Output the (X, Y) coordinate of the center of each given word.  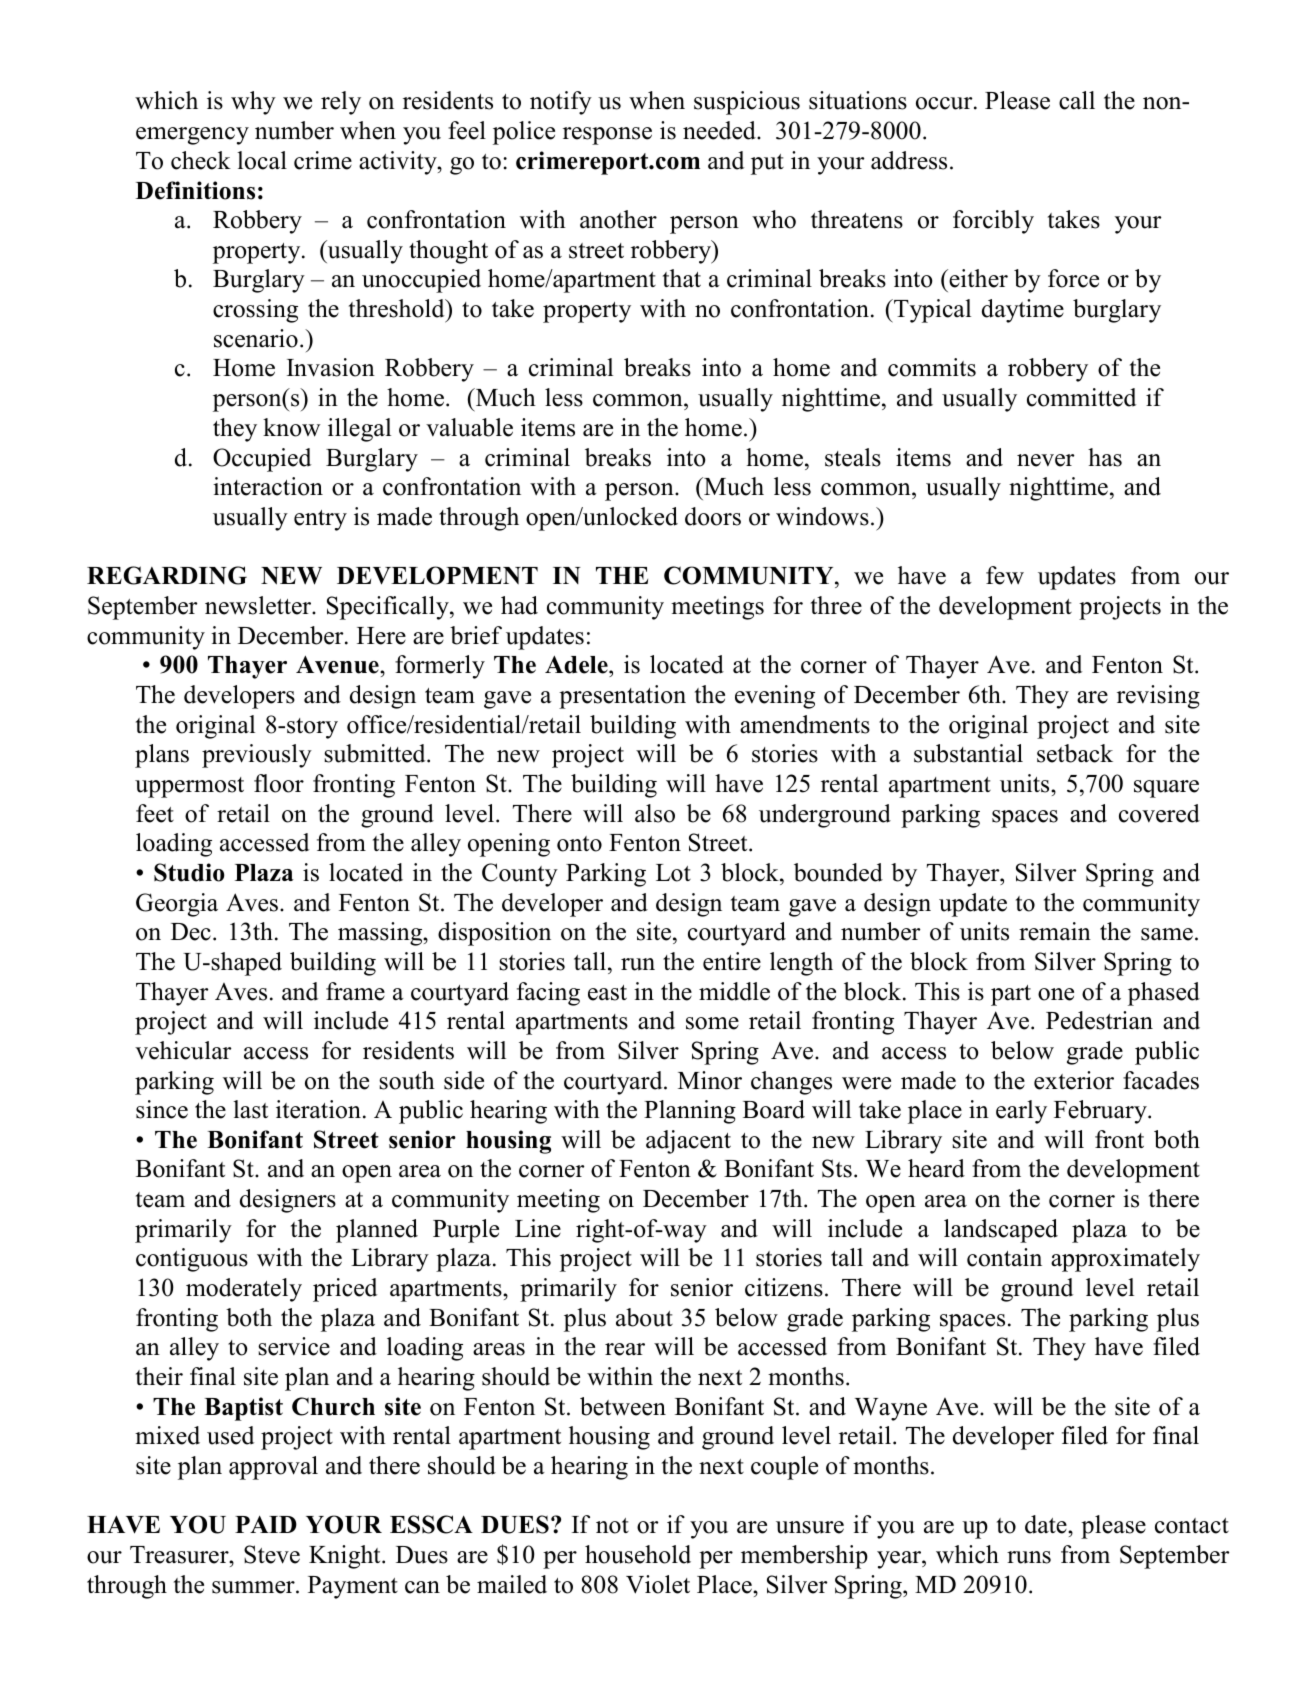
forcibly (993, 222)
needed (720, 130)
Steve (272, 1554)
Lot (673, 873)
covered (1159, 813)
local (262, 160)
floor (279, 783)
